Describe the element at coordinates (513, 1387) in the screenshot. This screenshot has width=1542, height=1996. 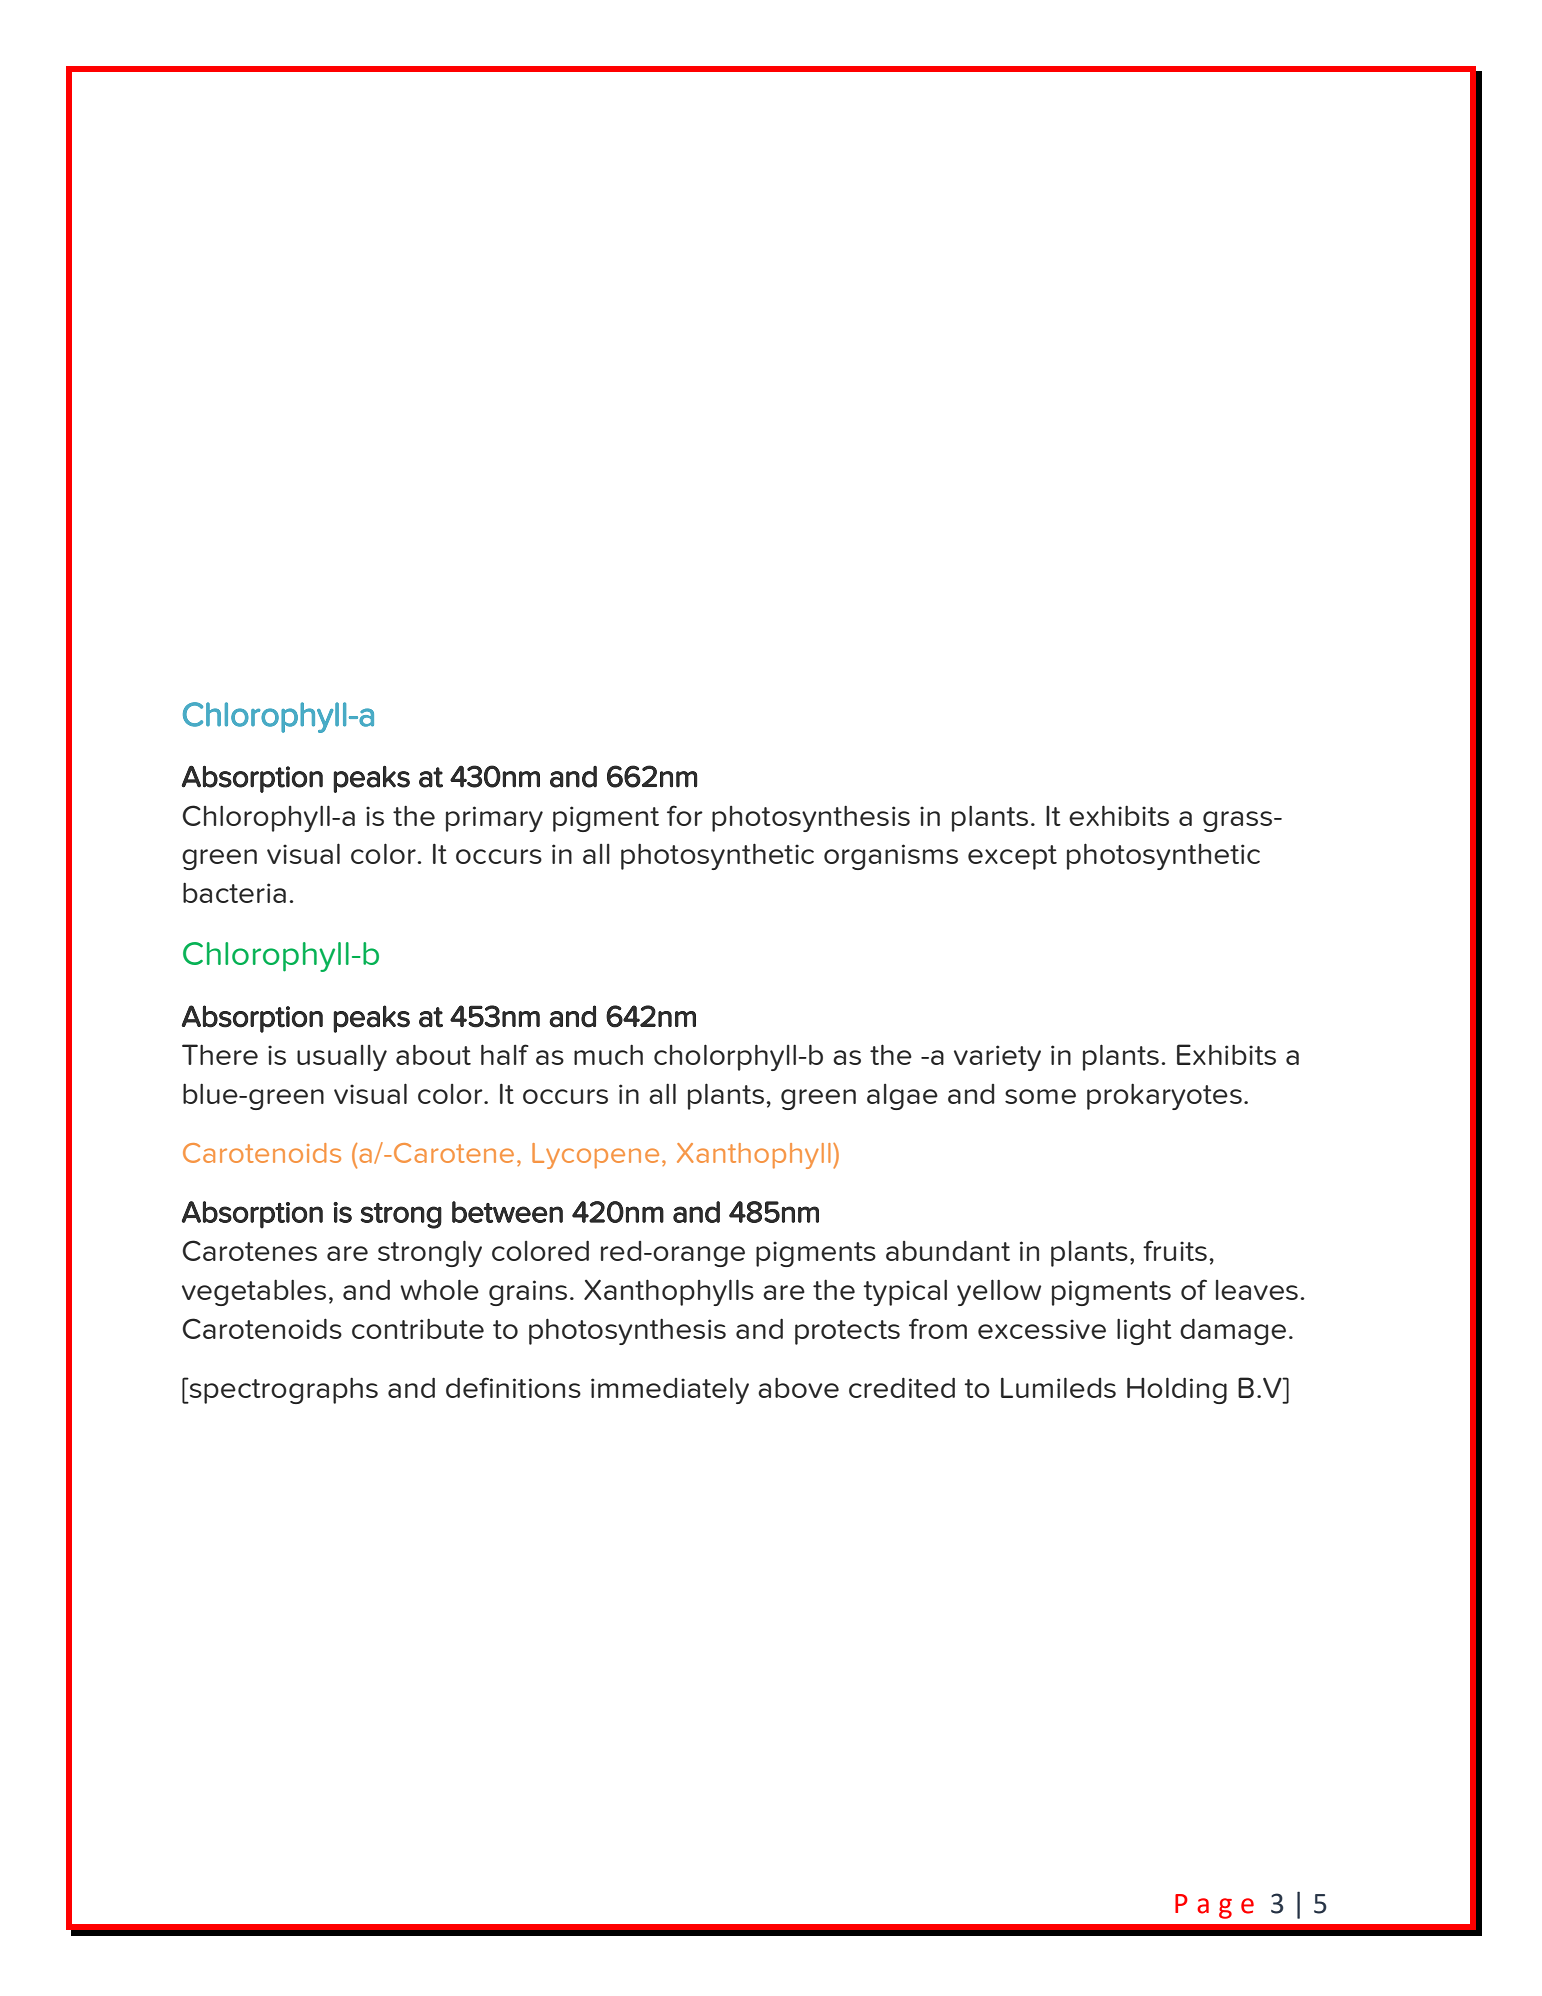
I see `definitions` at that location.
